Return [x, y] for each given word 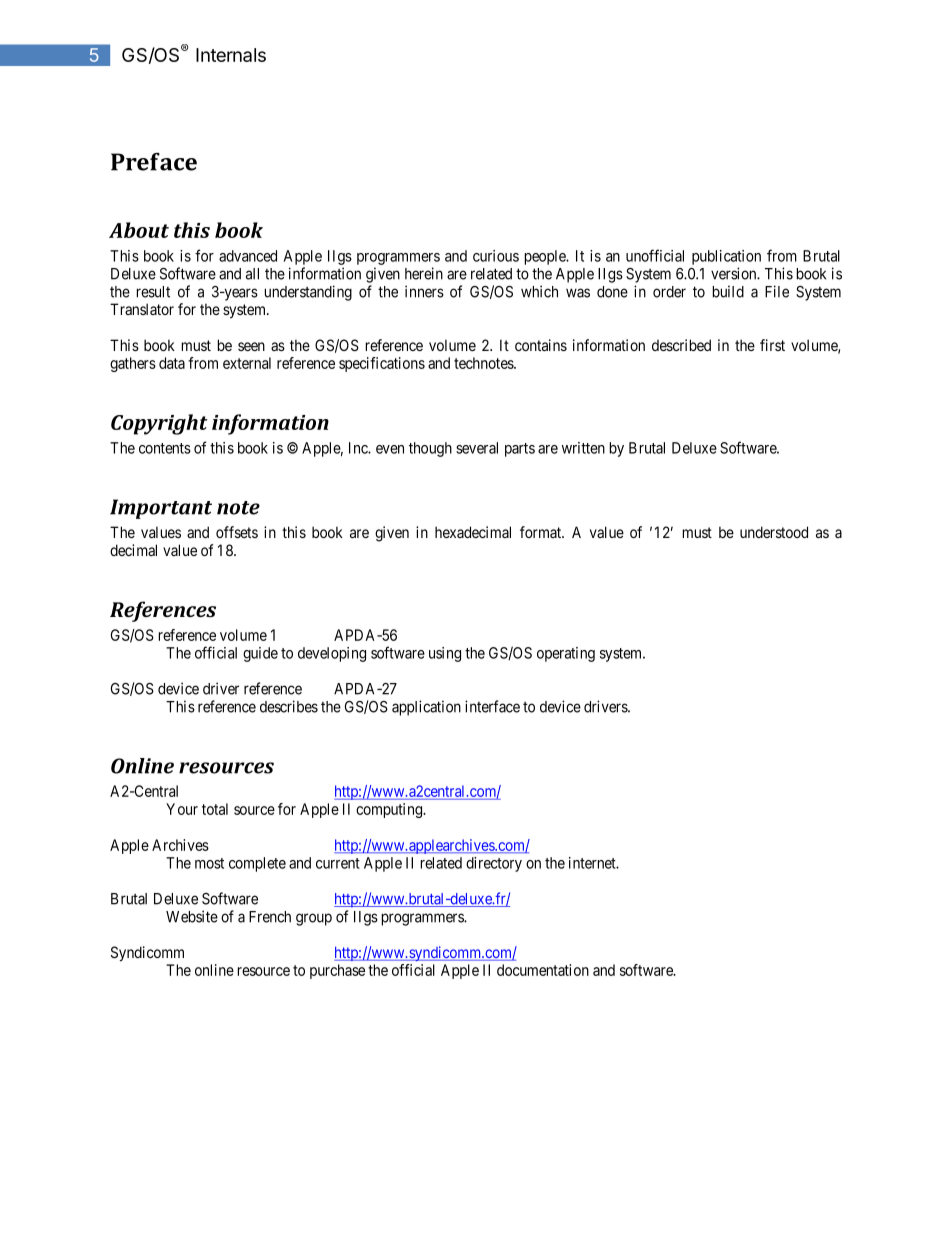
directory [494, 864]
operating [566, 654]
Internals [231, 55]
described [681, 345]
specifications [382, 364]
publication [726, 257]
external [247, 363]
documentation [543, 970]
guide [260, 654]
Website [192, 916]
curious [496, 256]
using [445, 654]
